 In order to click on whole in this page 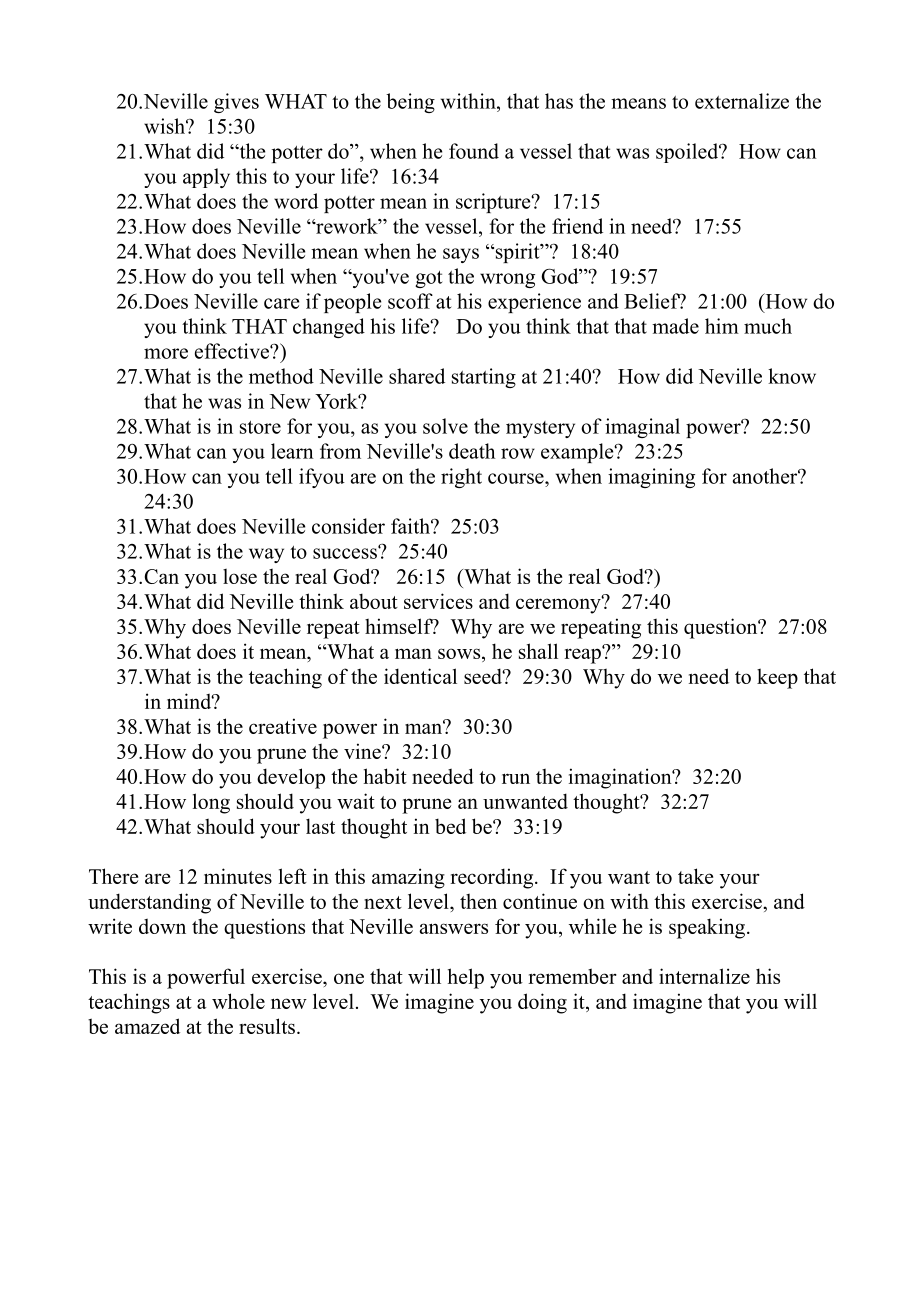, I will do `click(238, 1001)`.
